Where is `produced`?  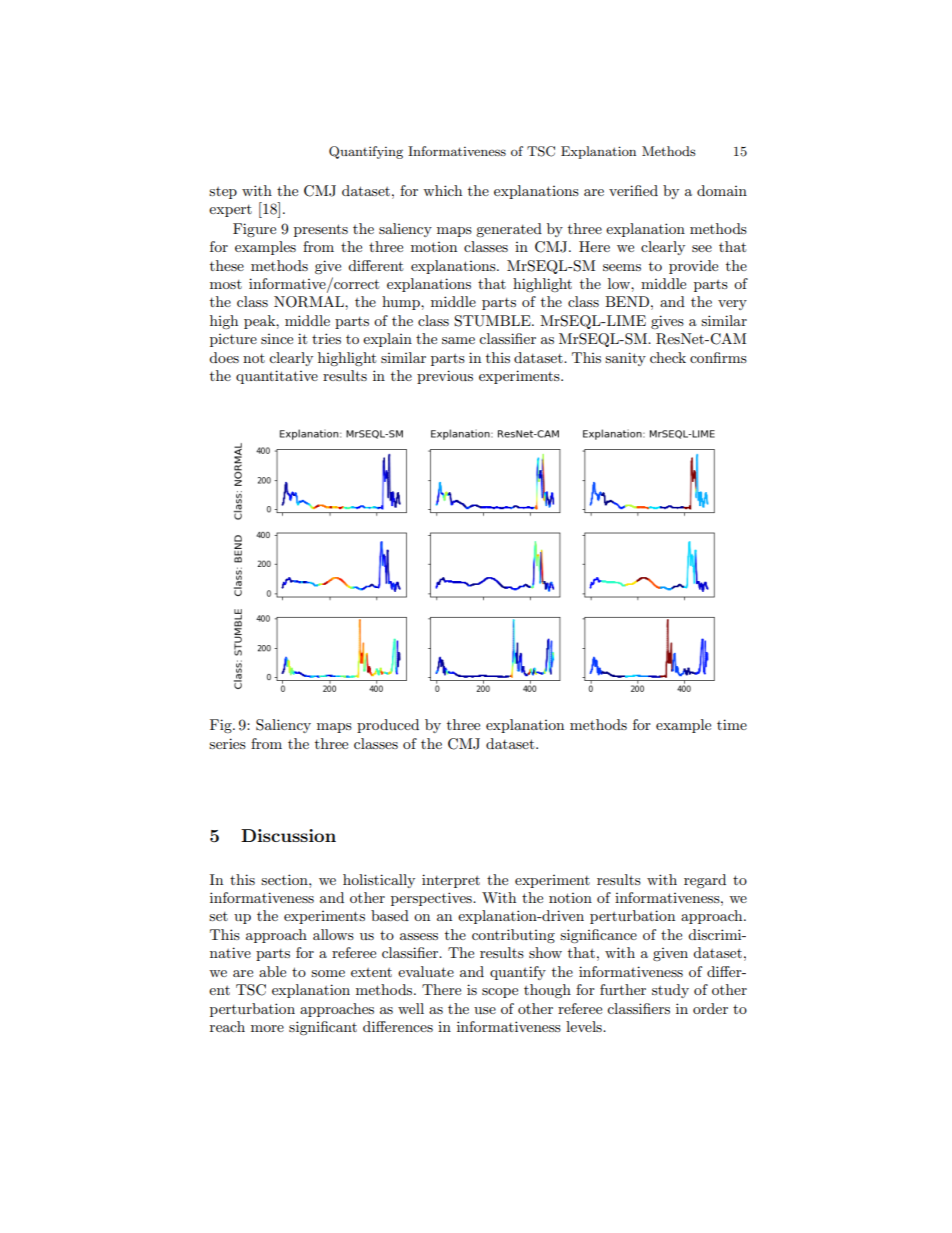 produced is located at coordinates (388, 726).
